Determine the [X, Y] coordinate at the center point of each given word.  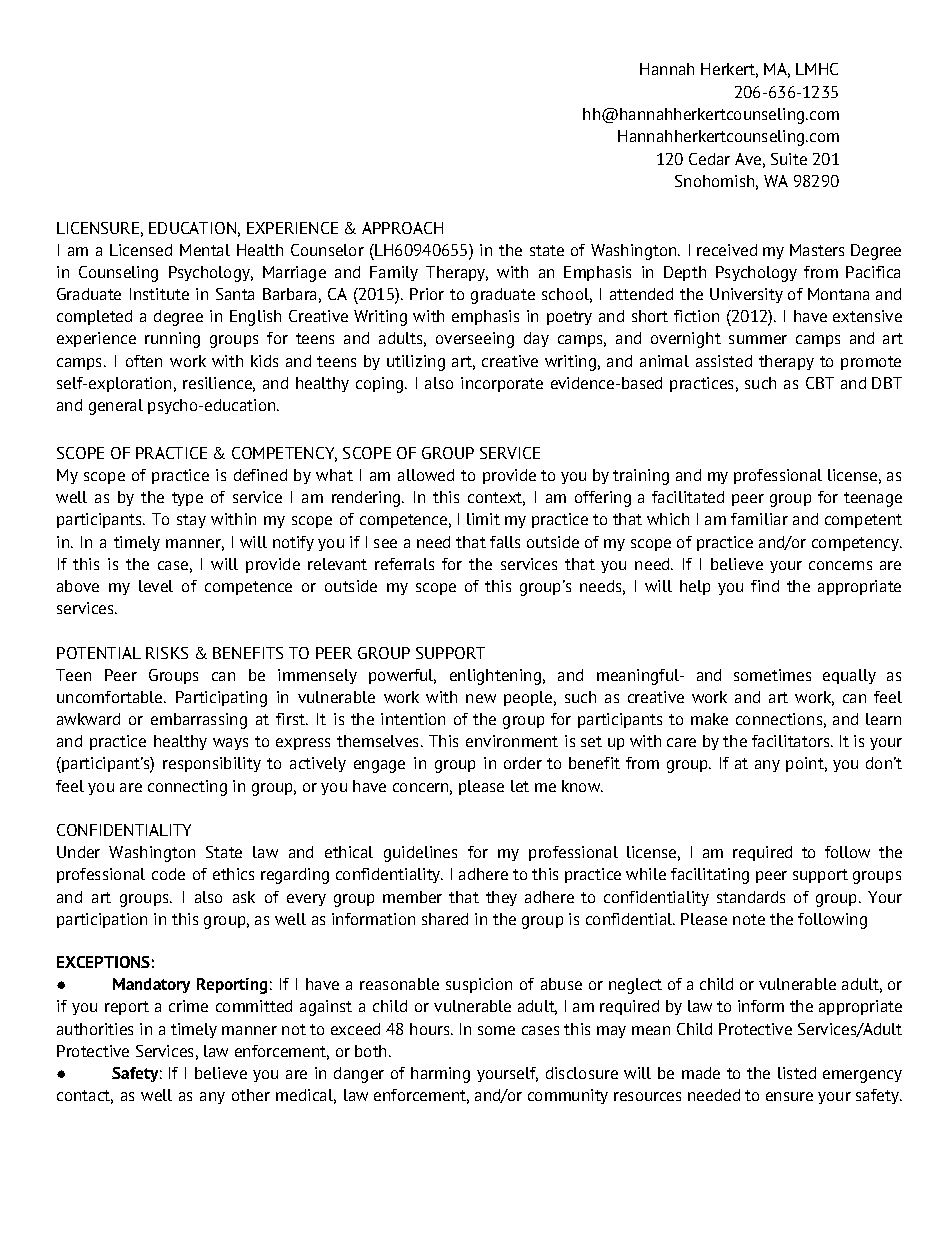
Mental [205, 250]
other [251, 1095]
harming [440, 1075]
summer [758, 339]
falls [505, 542]
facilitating [710, 876]
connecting [187, 788]
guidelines [420, 854]
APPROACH [402, 228]
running [172, 340]
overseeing [475, 340]
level [156, 586]
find [765, 586]
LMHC [817, 69]
